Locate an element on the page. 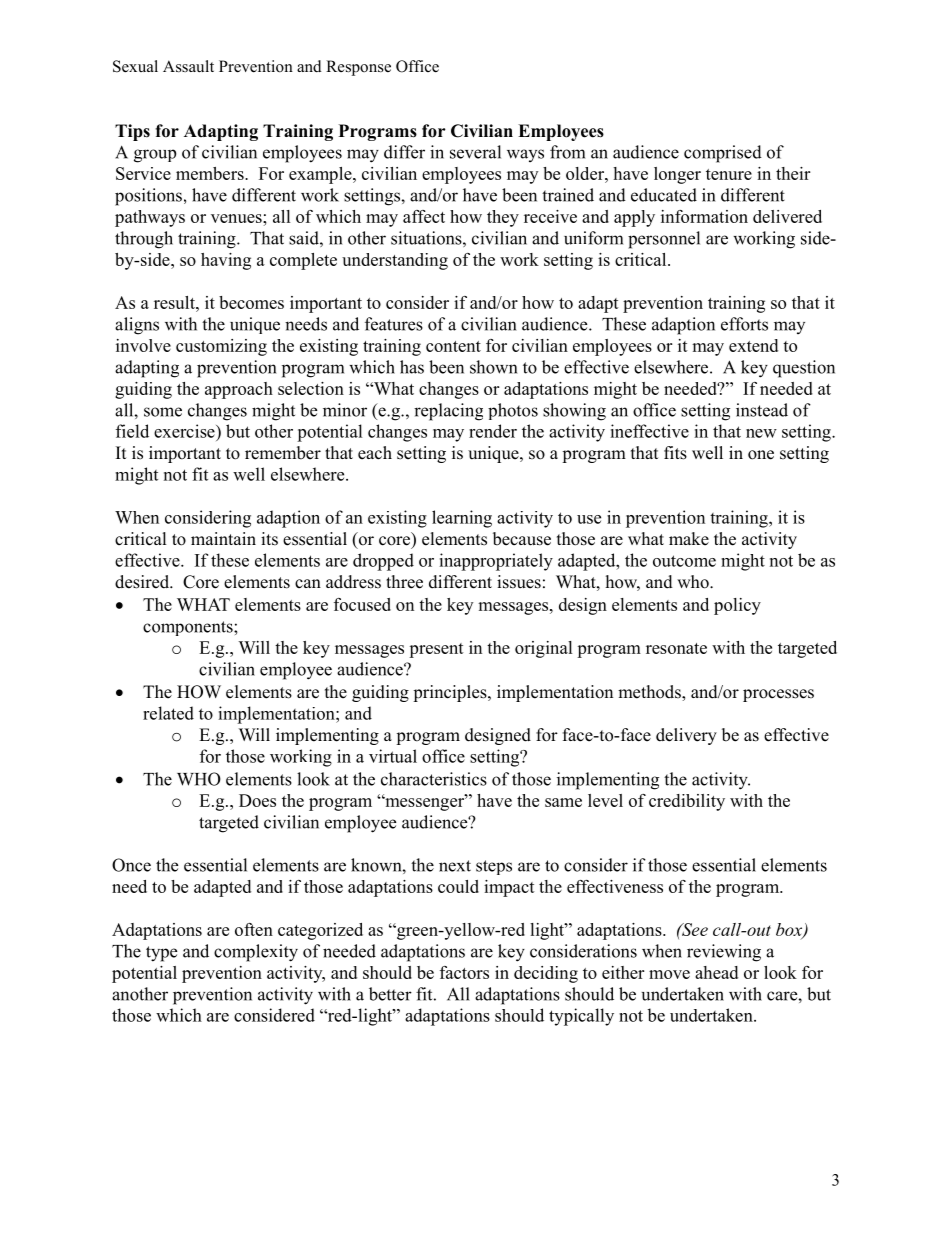 This document has height=1233, width=952. delivery is located at coordinates (686, 736).
